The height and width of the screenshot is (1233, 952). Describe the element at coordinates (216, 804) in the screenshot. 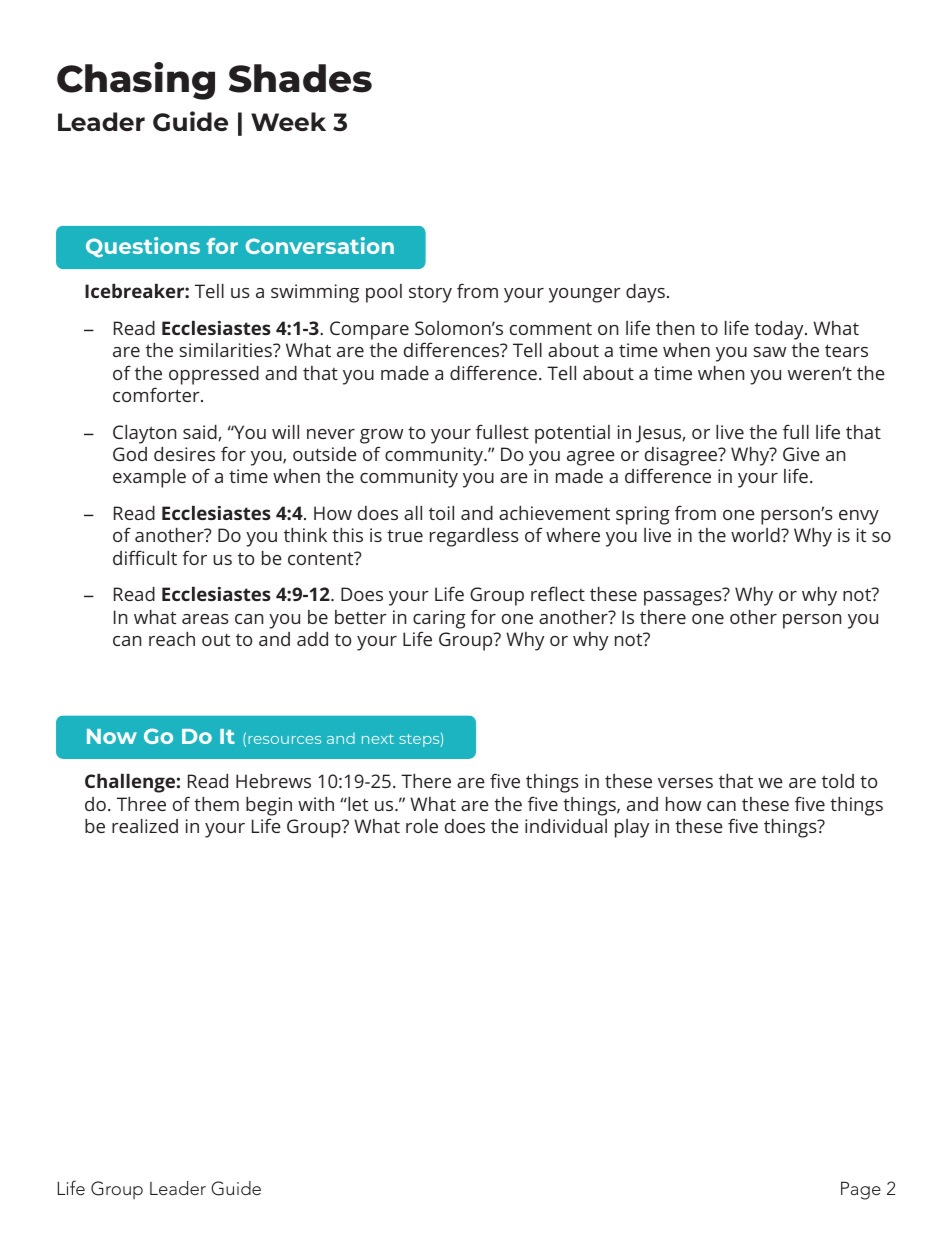

I see `them` at that location.
